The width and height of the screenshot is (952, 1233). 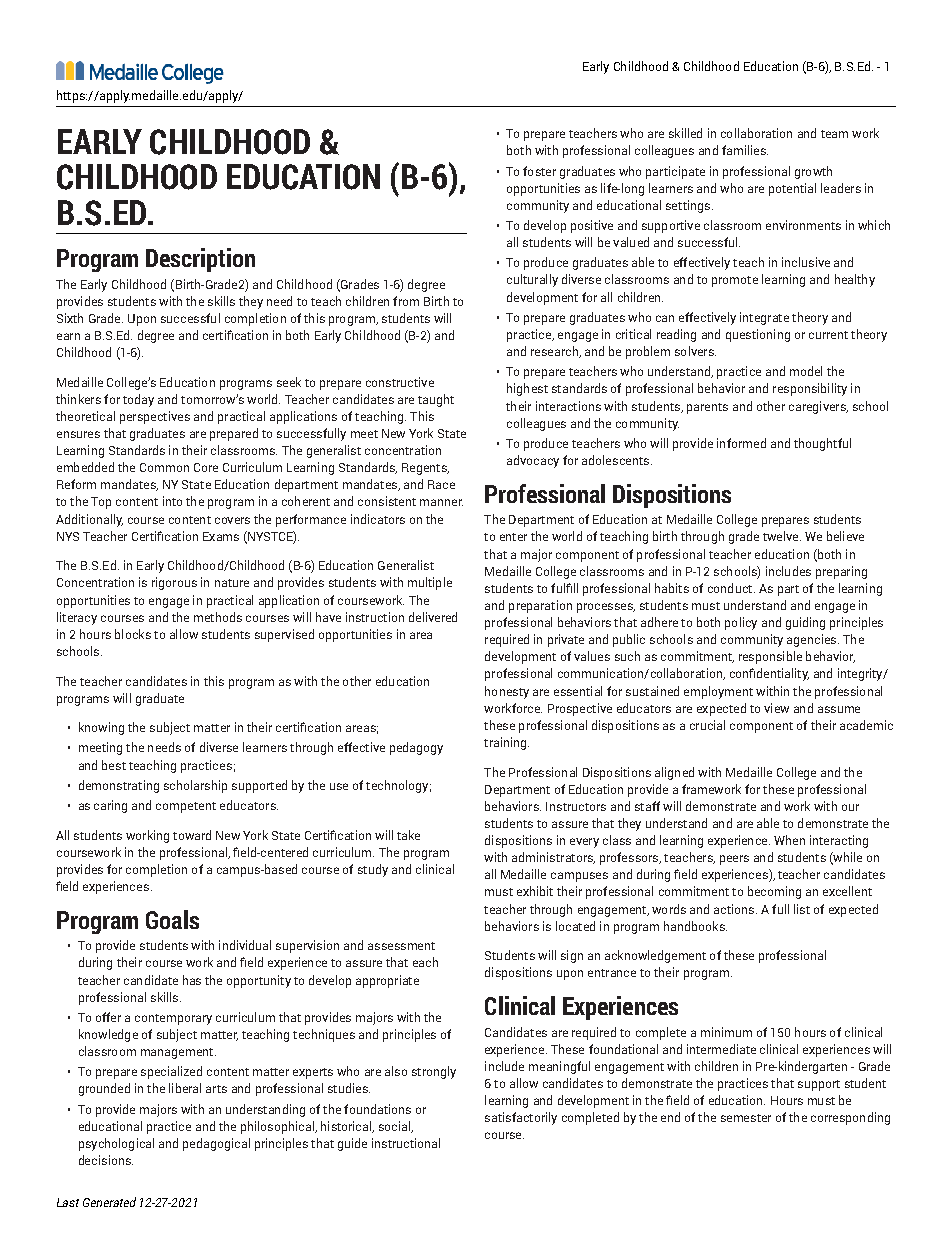 What do you see at coordinates (192, 835) in the screenshot?
I see `toward` at bounding box center [192, 835].
